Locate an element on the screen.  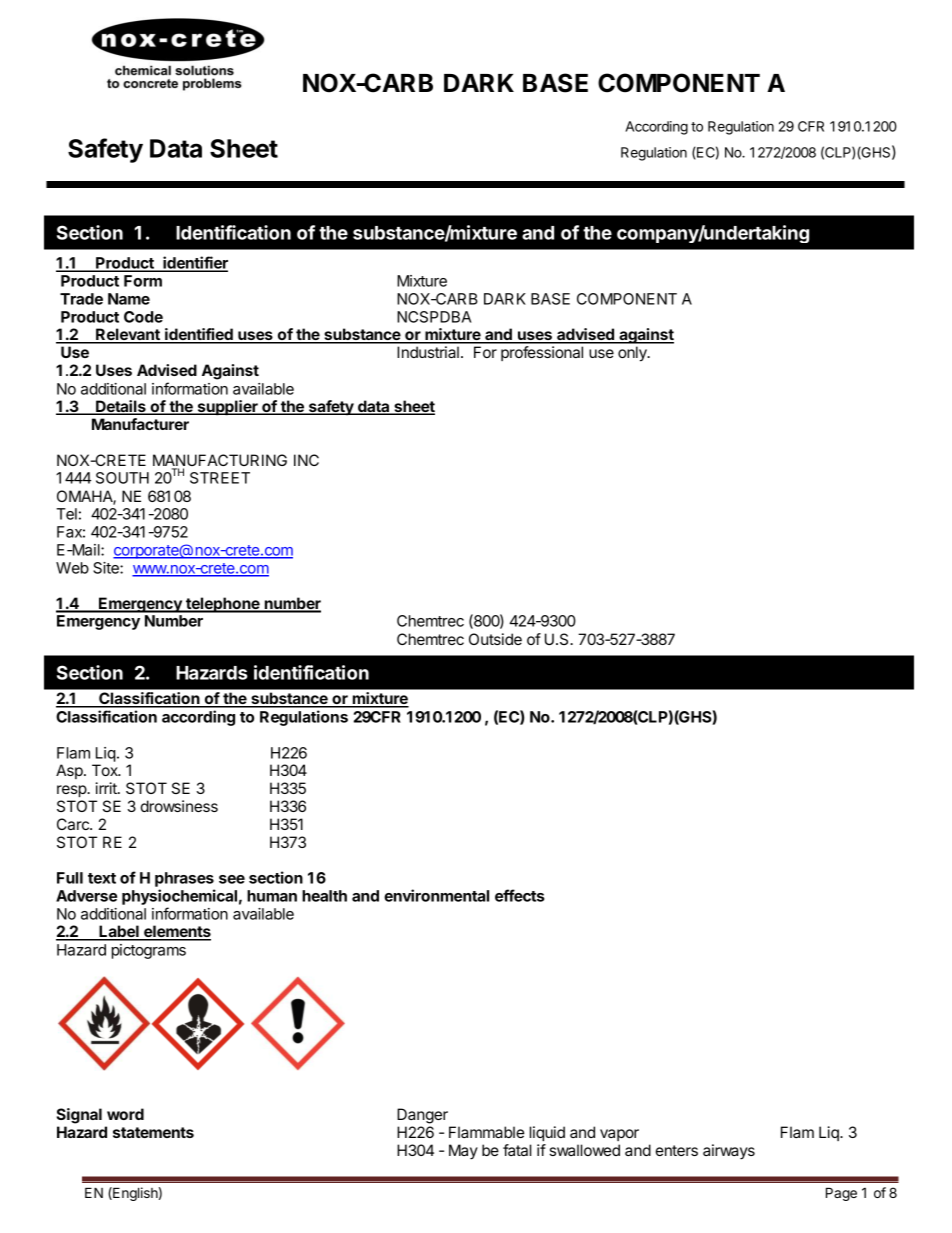
elements is located at coordinates (176, 932).
